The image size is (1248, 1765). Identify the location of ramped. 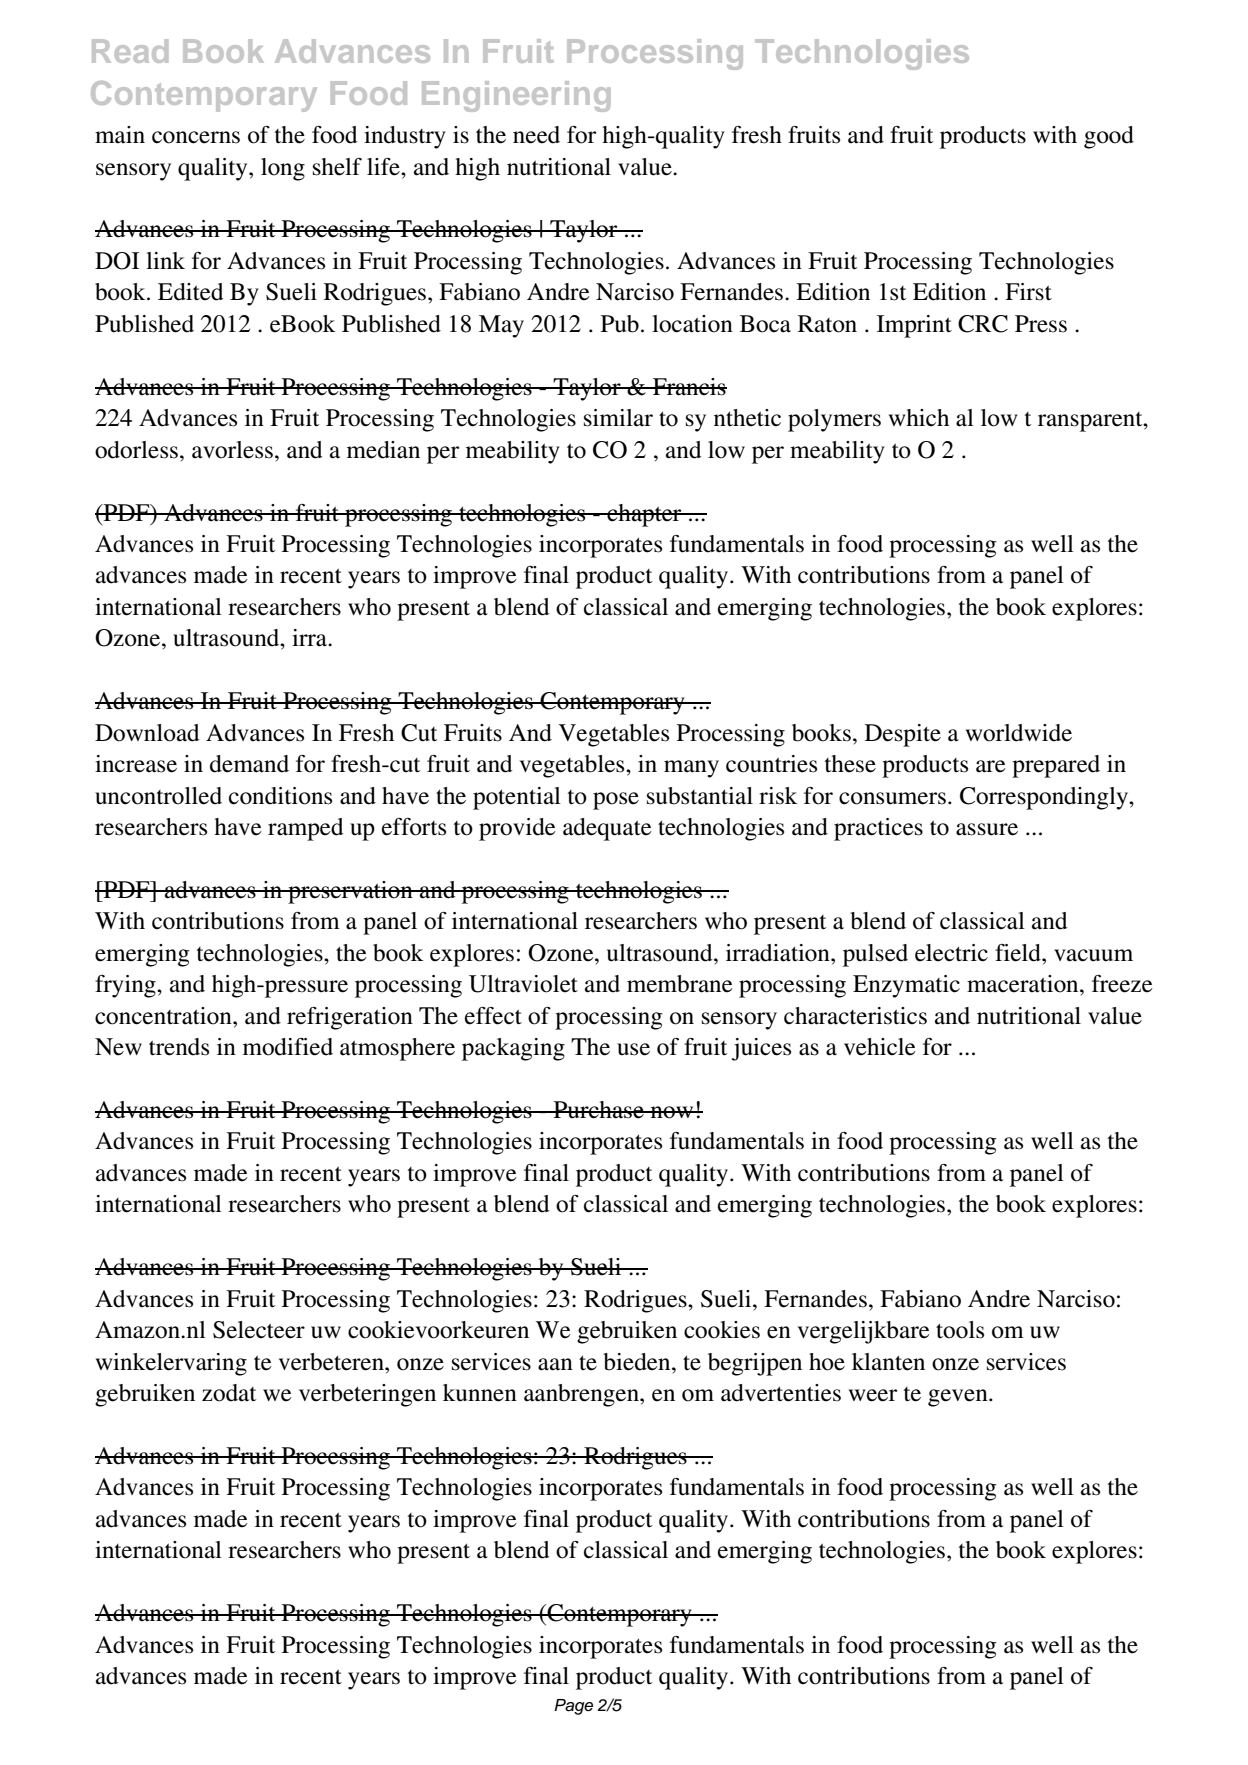
(305, 829).
